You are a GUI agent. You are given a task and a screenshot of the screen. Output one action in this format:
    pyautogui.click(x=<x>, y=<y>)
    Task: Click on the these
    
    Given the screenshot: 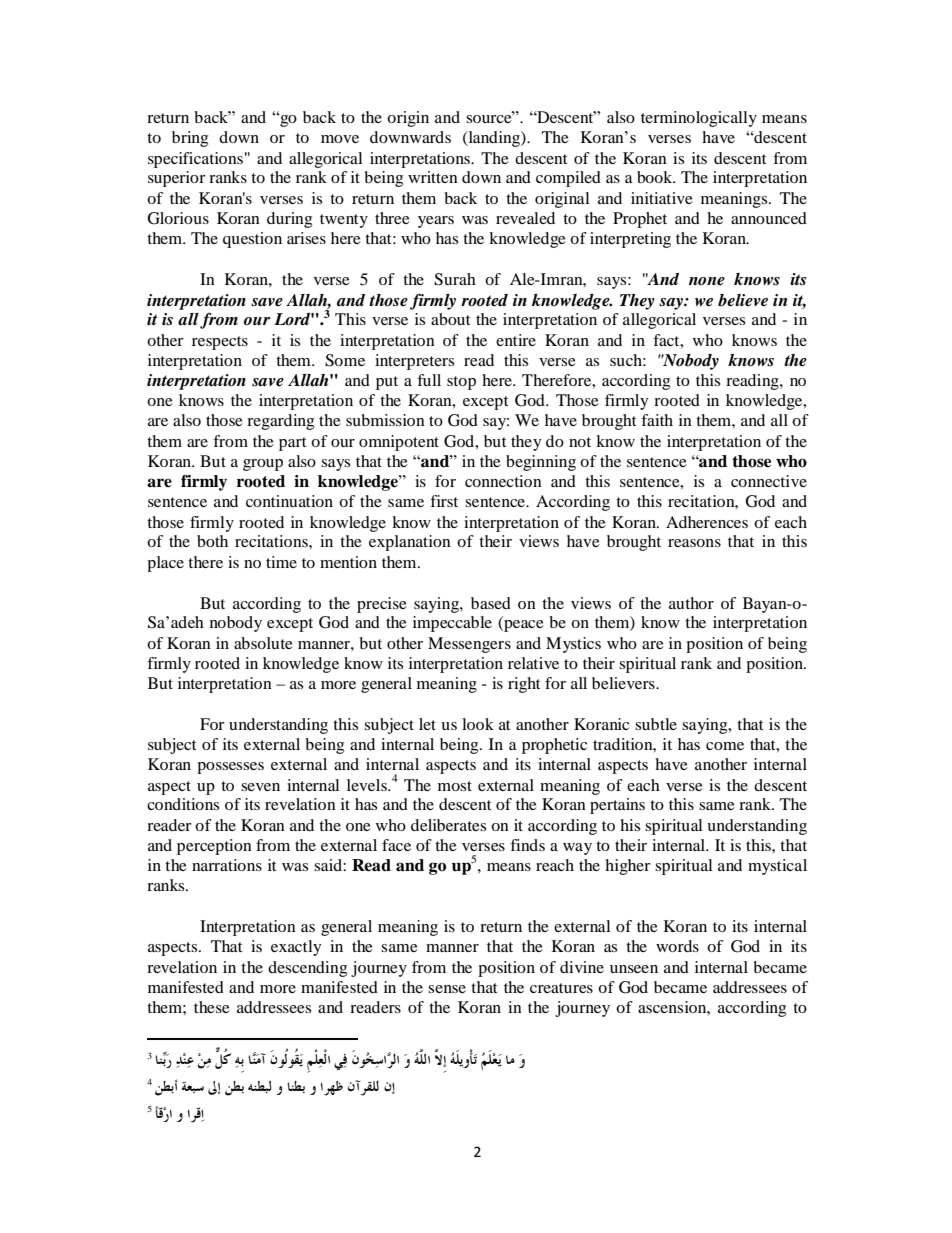 What is the action you would take?
    pyautogui.click(x=212, y=1007)
